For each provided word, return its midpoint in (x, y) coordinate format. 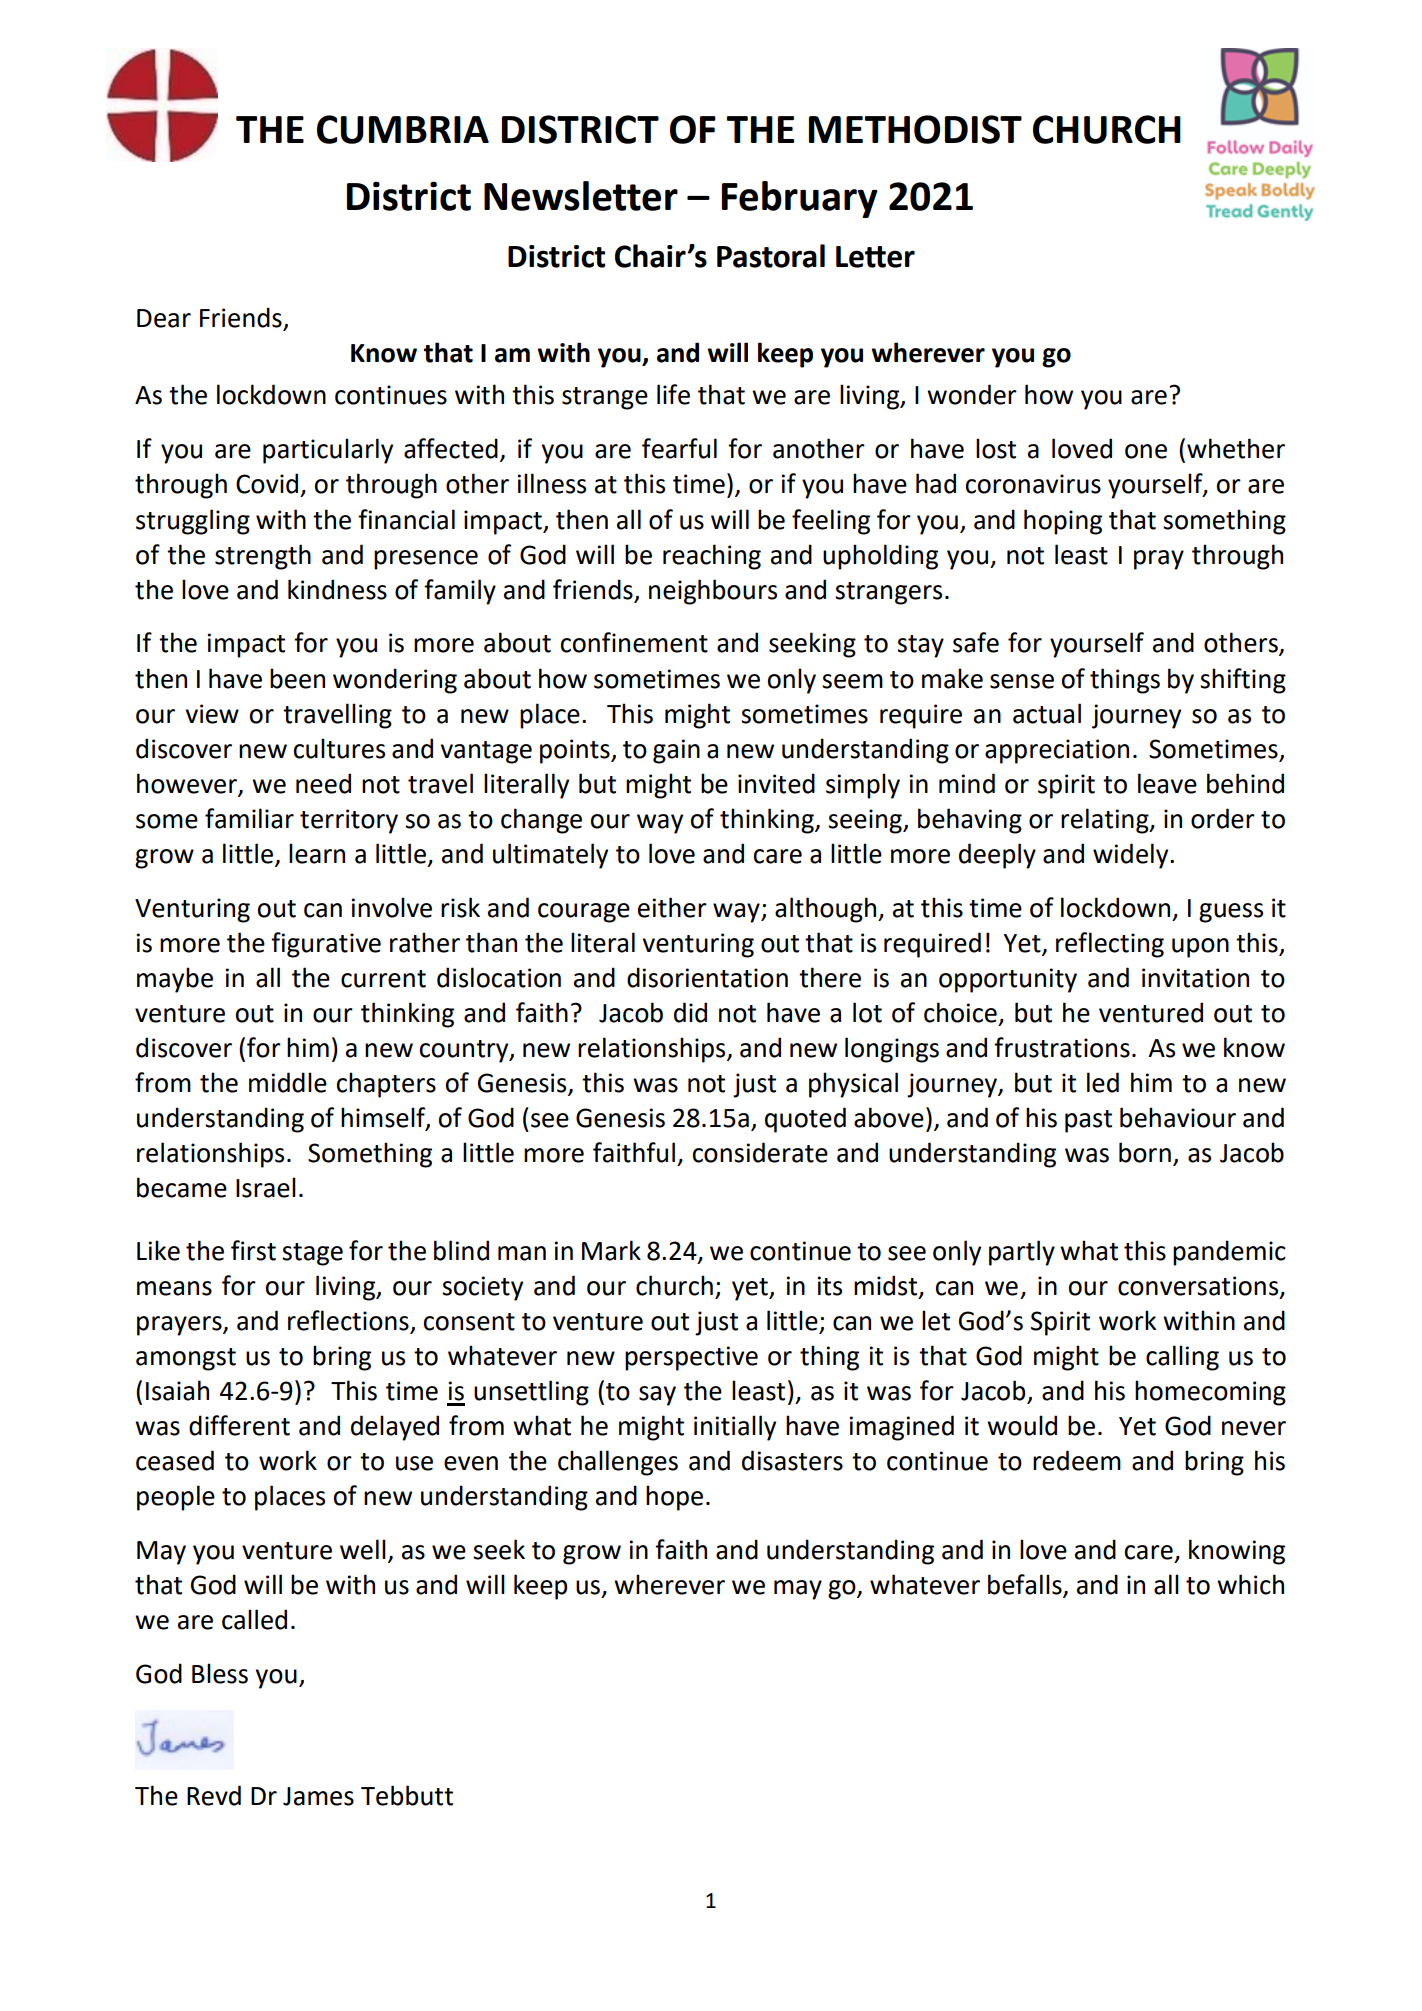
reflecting (1110, 945)
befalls (1026, 1585)
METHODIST (915, 129)
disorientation (707, 977)
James (318, 1796)
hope (674, 1498)
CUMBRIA (403, 129)
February (800, 199)
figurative (326, 945)
